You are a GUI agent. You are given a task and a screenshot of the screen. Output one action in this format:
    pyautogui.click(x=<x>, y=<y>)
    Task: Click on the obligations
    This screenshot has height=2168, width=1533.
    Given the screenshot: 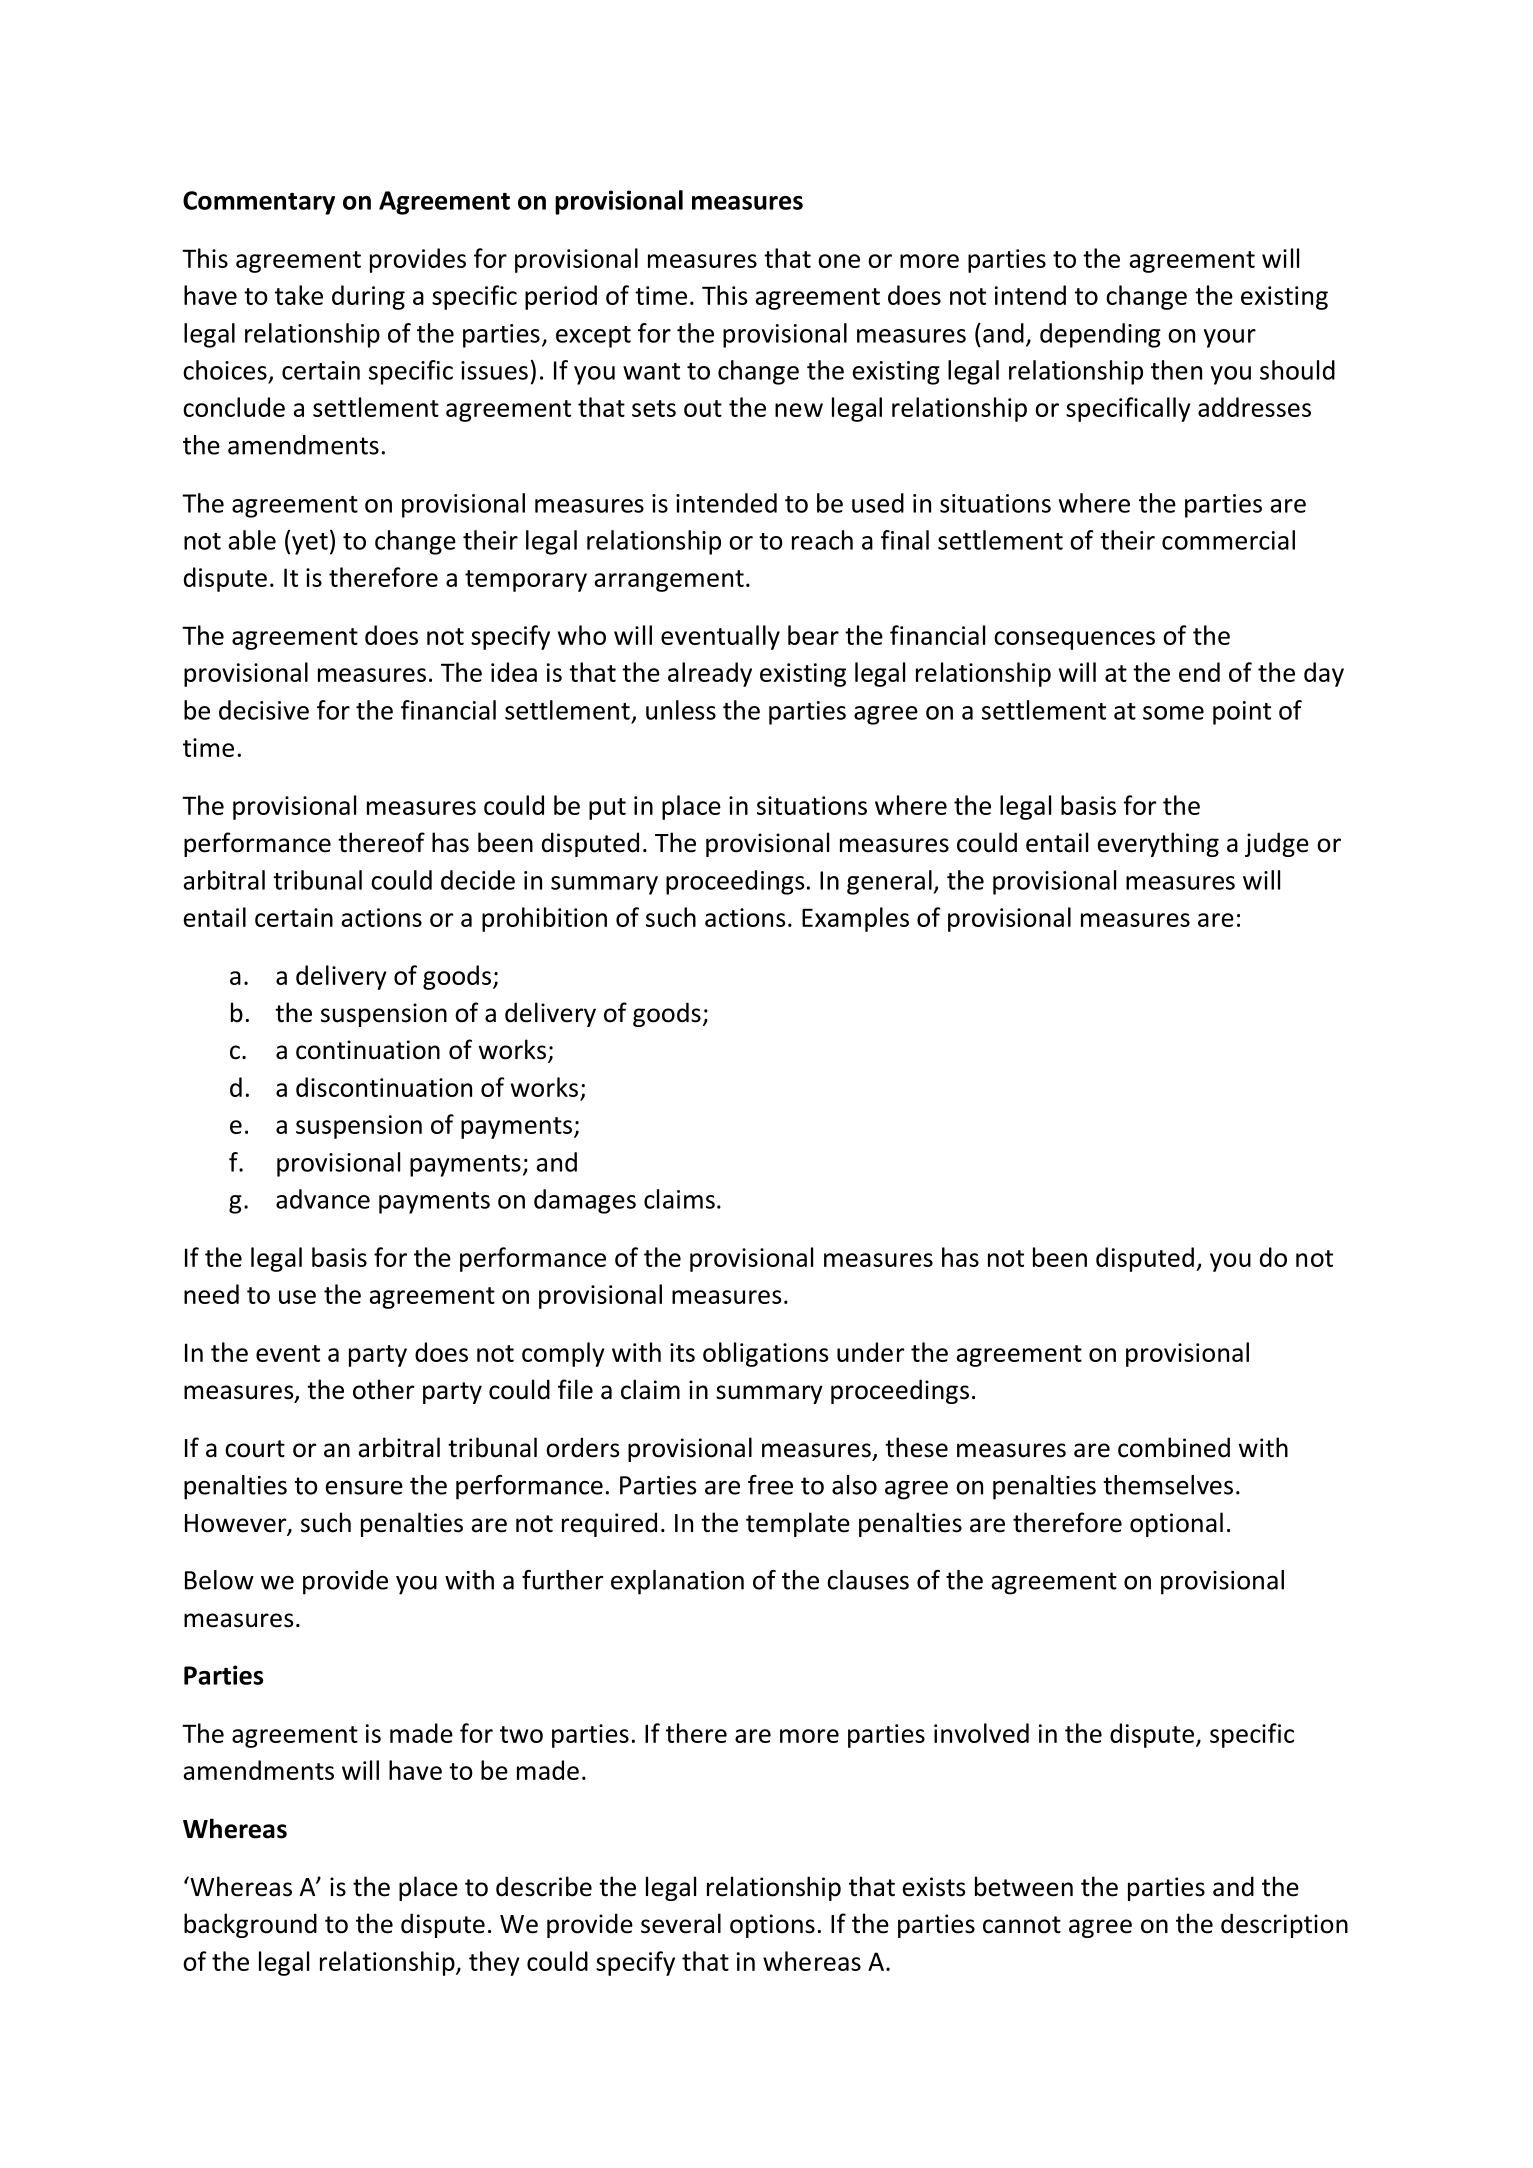 What is the action you would take?
    pyautogui.click(x=765, y=1354)
